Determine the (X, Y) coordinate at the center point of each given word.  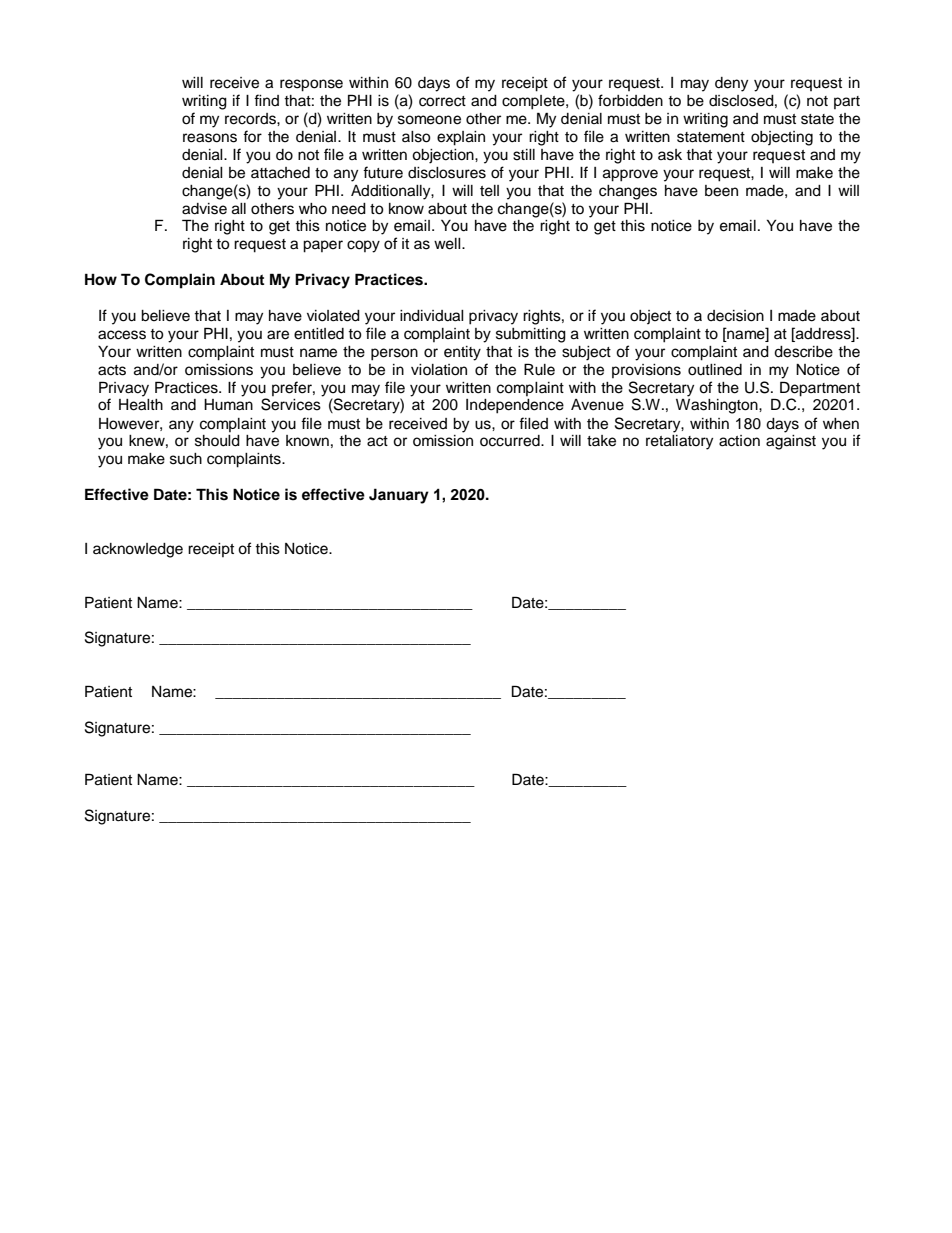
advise (204, 209)
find (266, 100)
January (399, 496)
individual (432, 316)
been (721, 191)
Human (228, 405)
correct (442, 101)
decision (735, 316)
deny (731, 84)
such (186, 459)
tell (489, 191)
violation (439, 370)
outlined (715, 370)
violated (333, 316)
